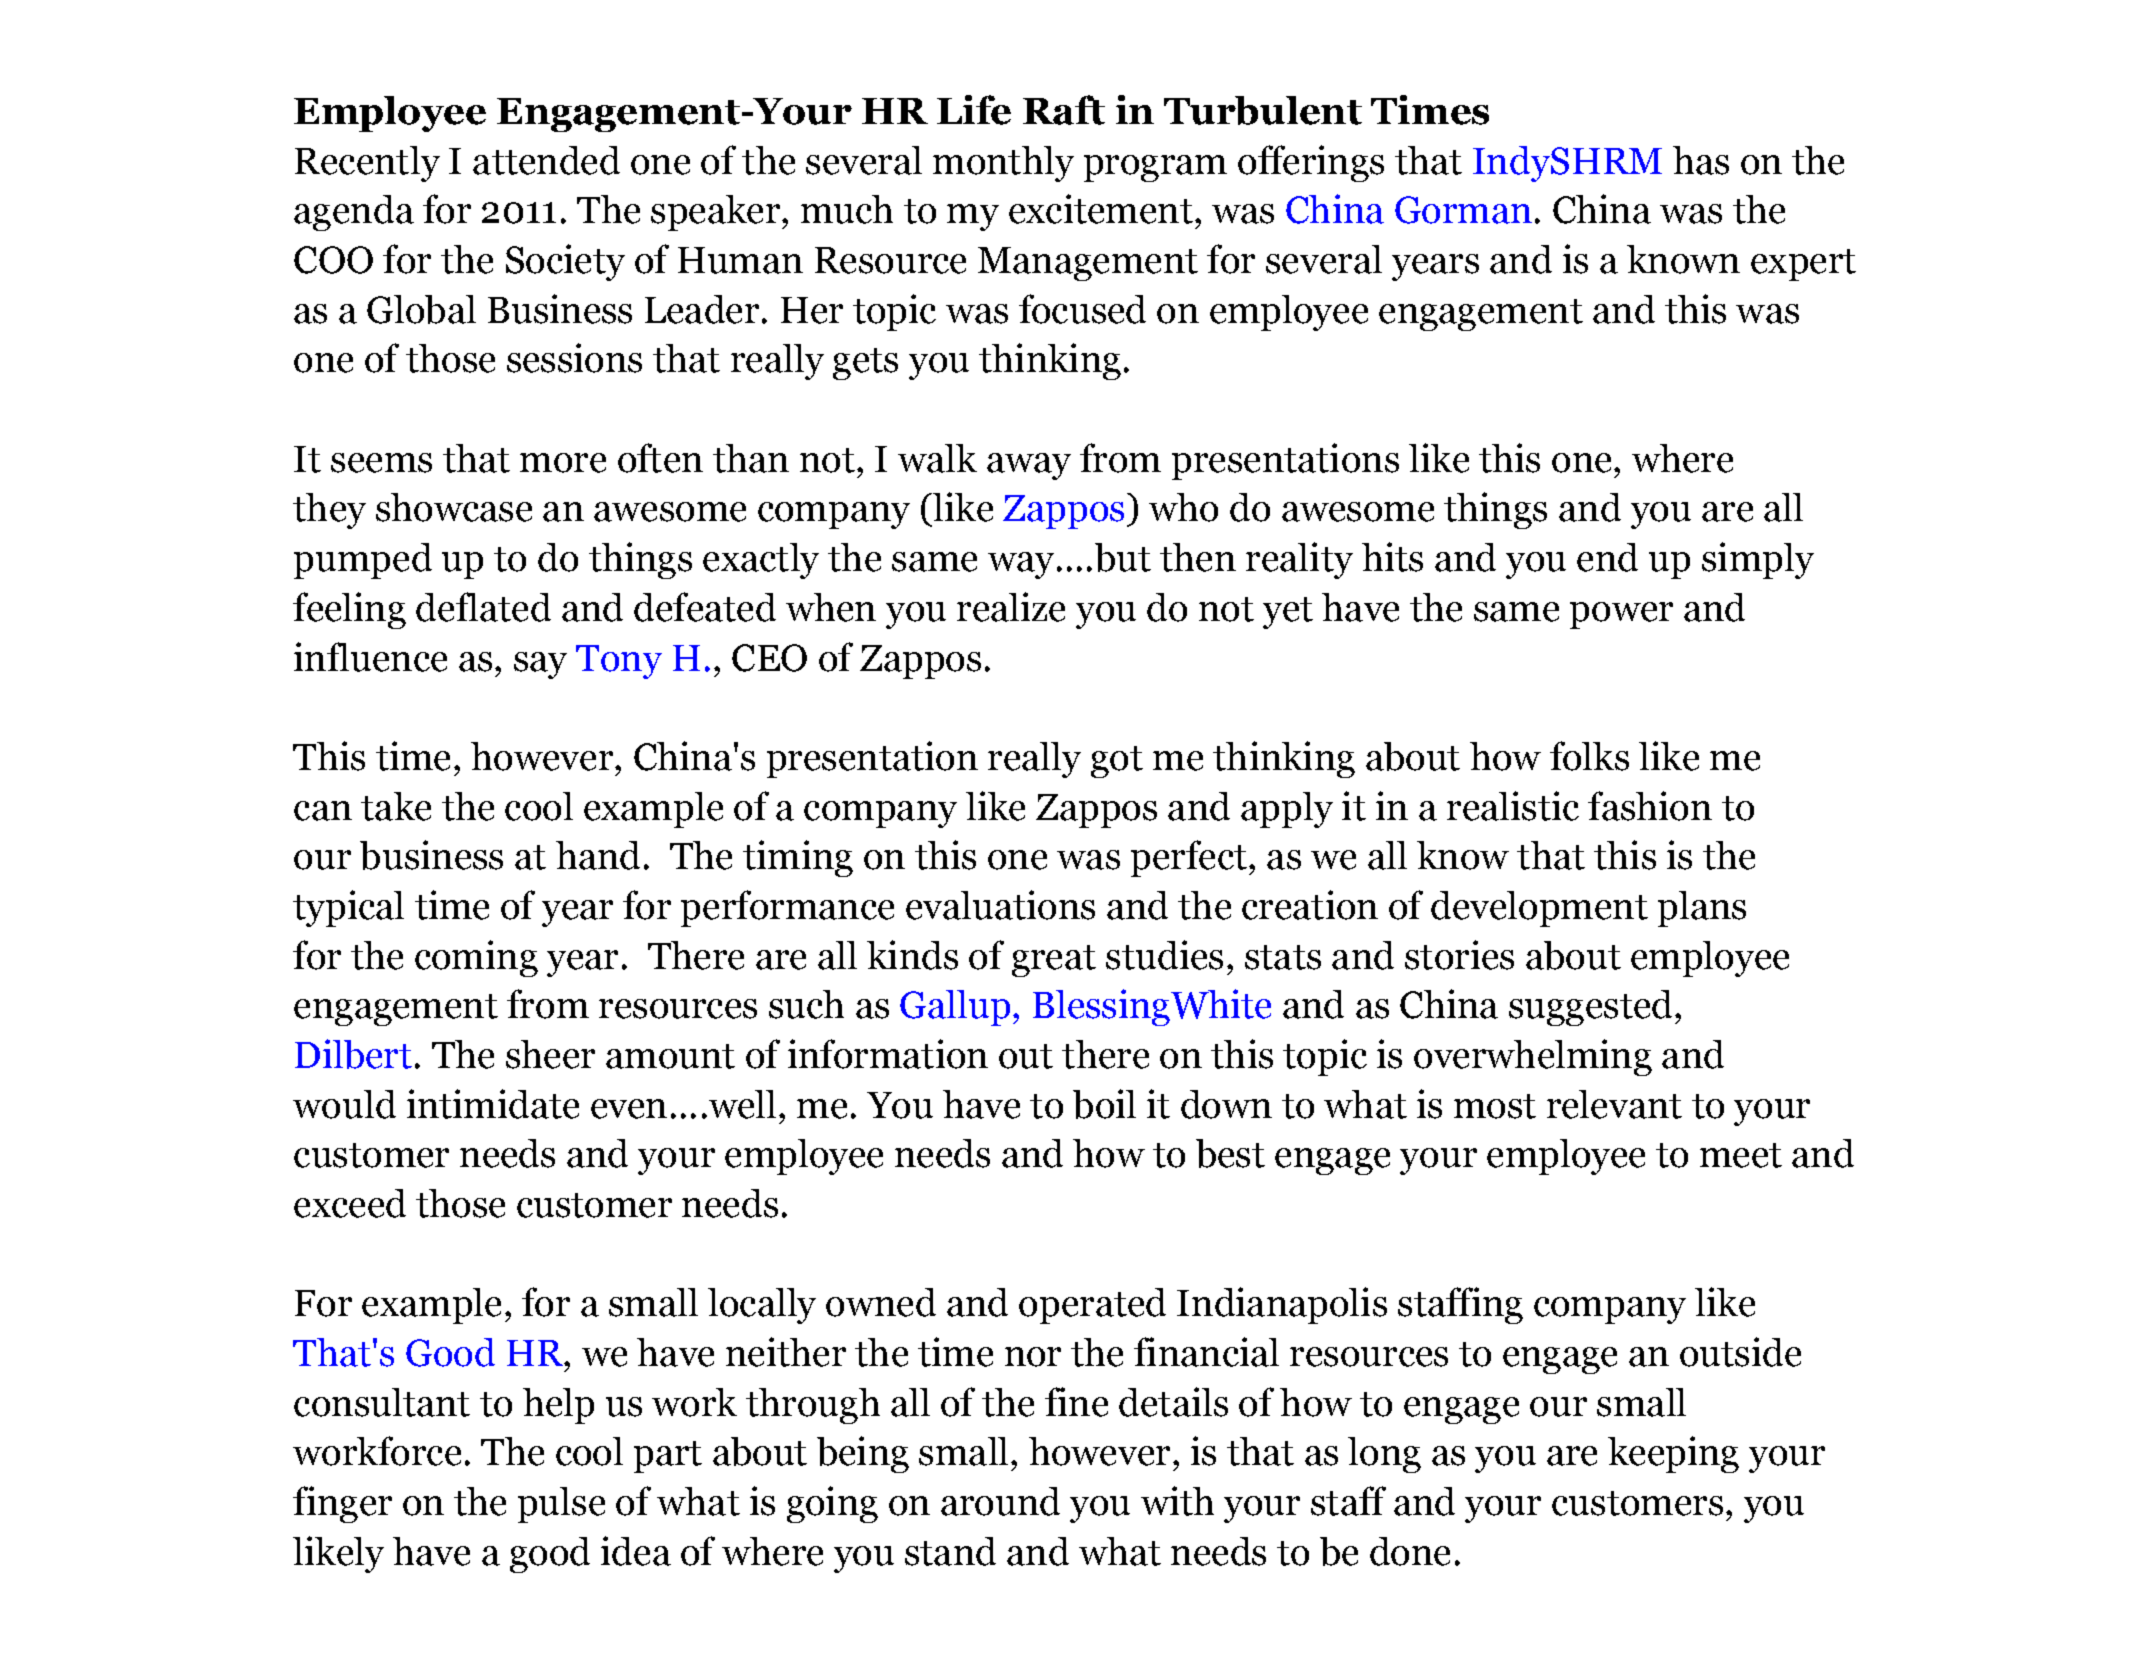  I want to click on around, so click(1000, 1501).
